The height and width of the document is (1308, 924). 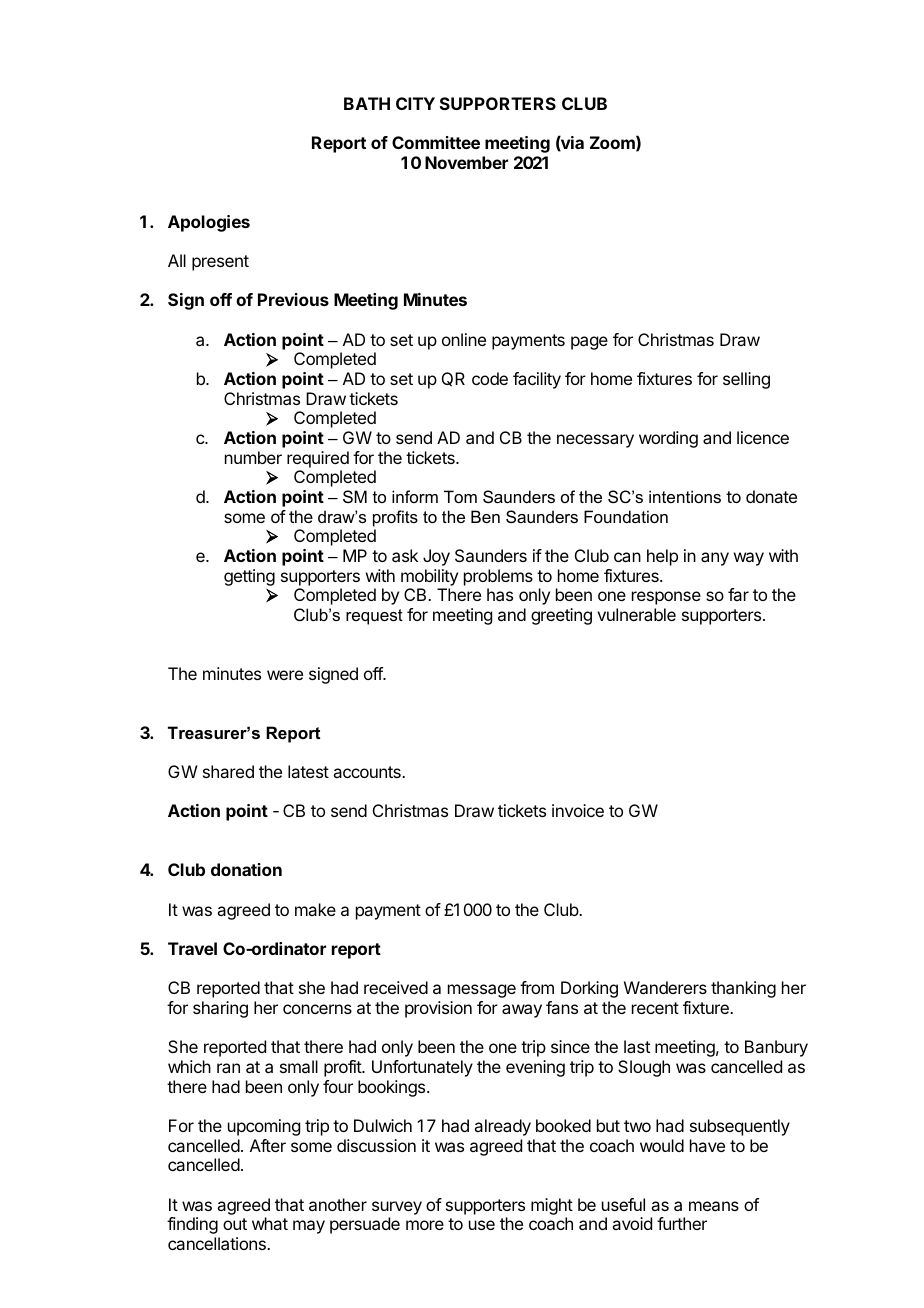 I want to click on Apologies, so click(x=209, y=223).
